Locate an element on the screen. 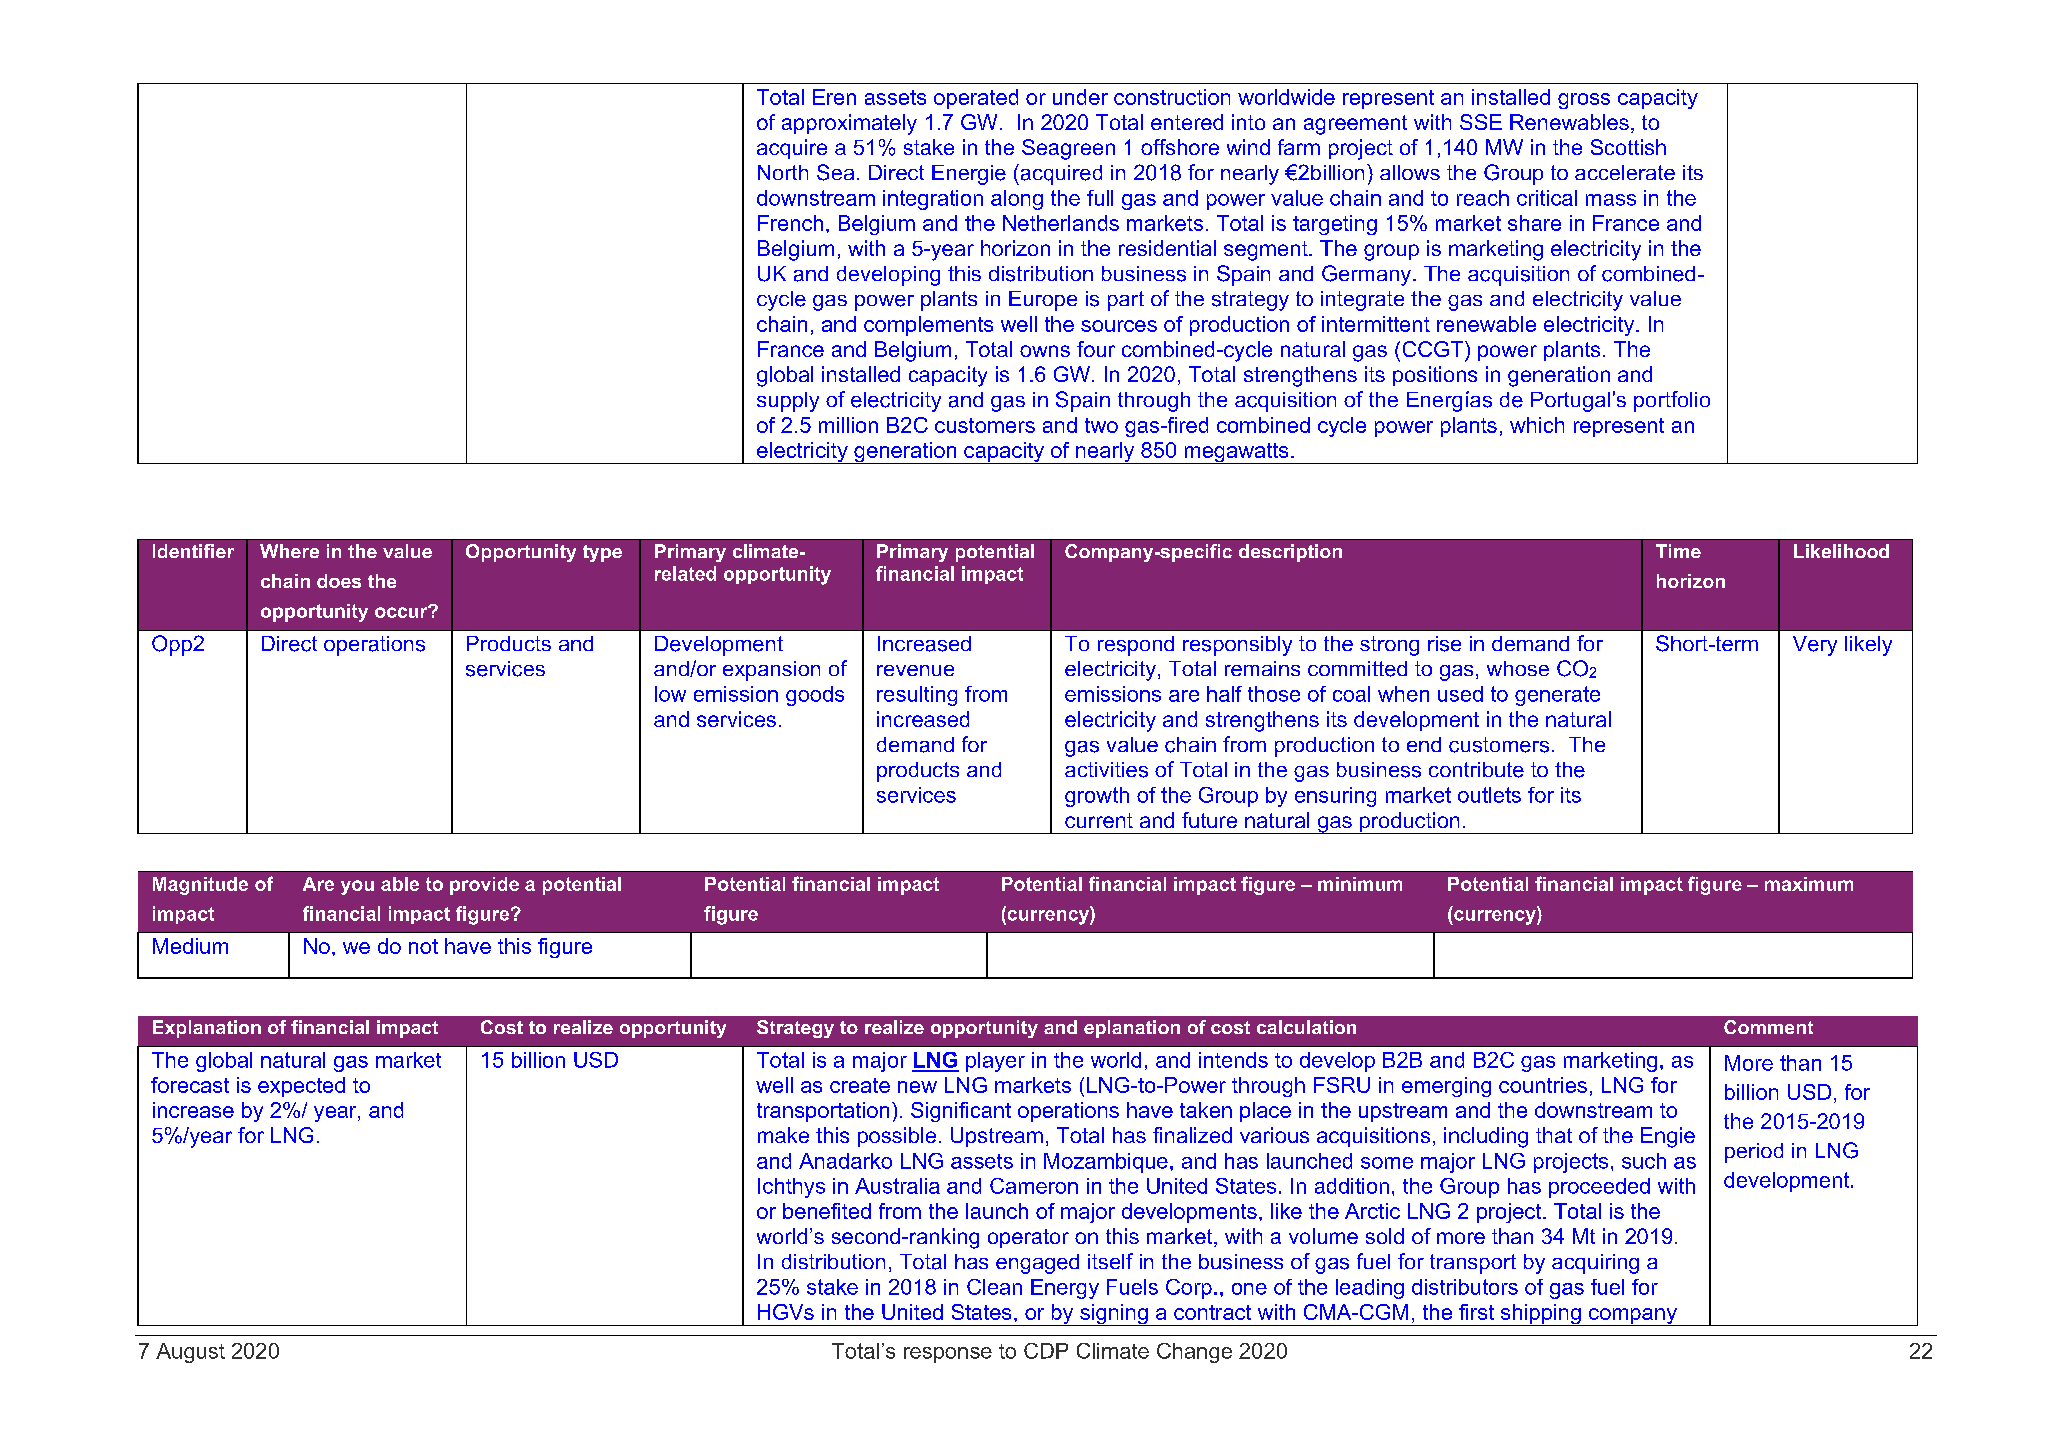  not is located at coordinates (423, 946).
